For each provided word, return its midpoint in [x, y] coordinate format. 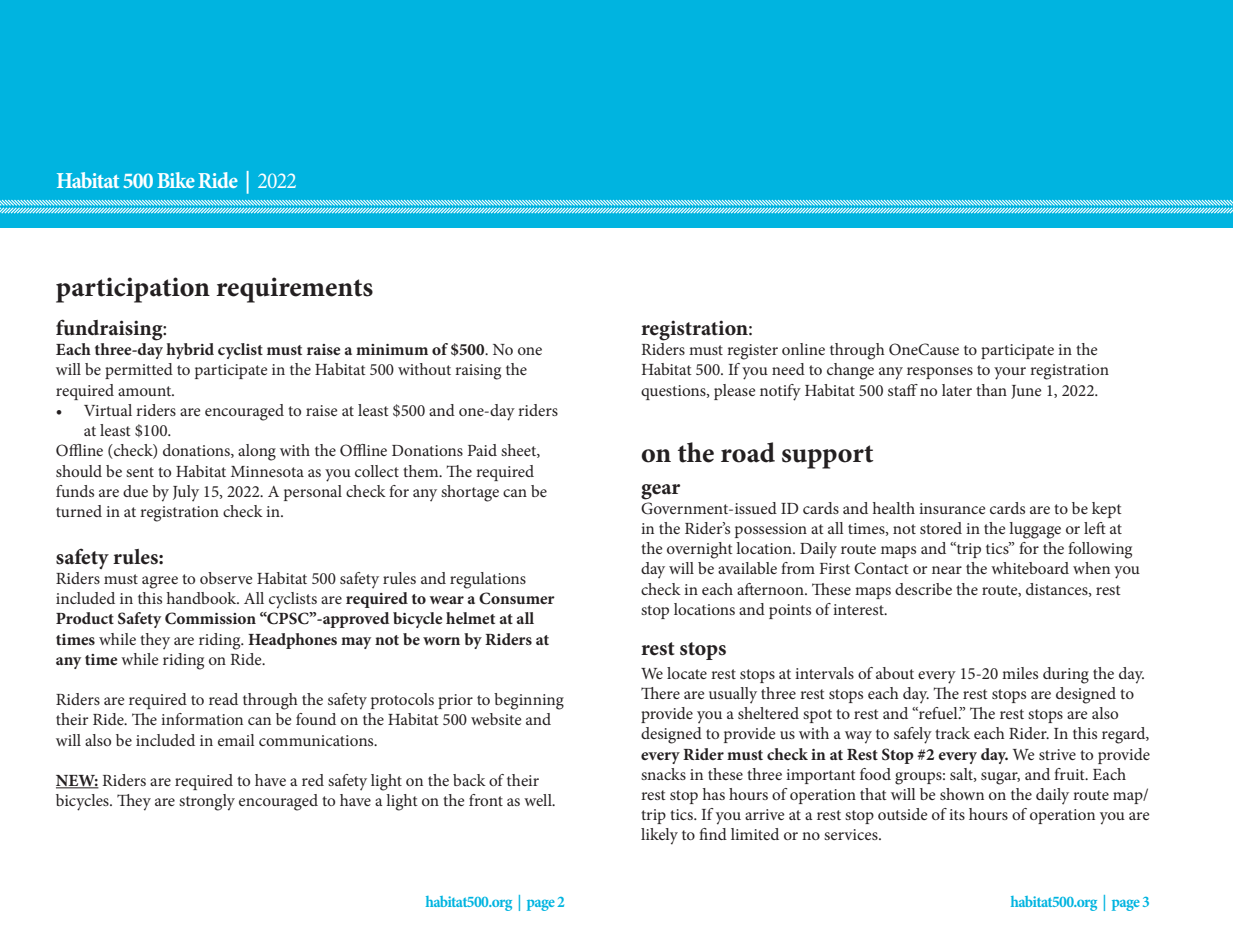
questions [674, 392]
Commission [210, 618]
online [803, 349]
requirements [294, 290]
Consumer [517, 598]
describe [923, 589]
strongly [207, 802]
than [991, 390]
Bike [176, 180]
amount [146, 391]
